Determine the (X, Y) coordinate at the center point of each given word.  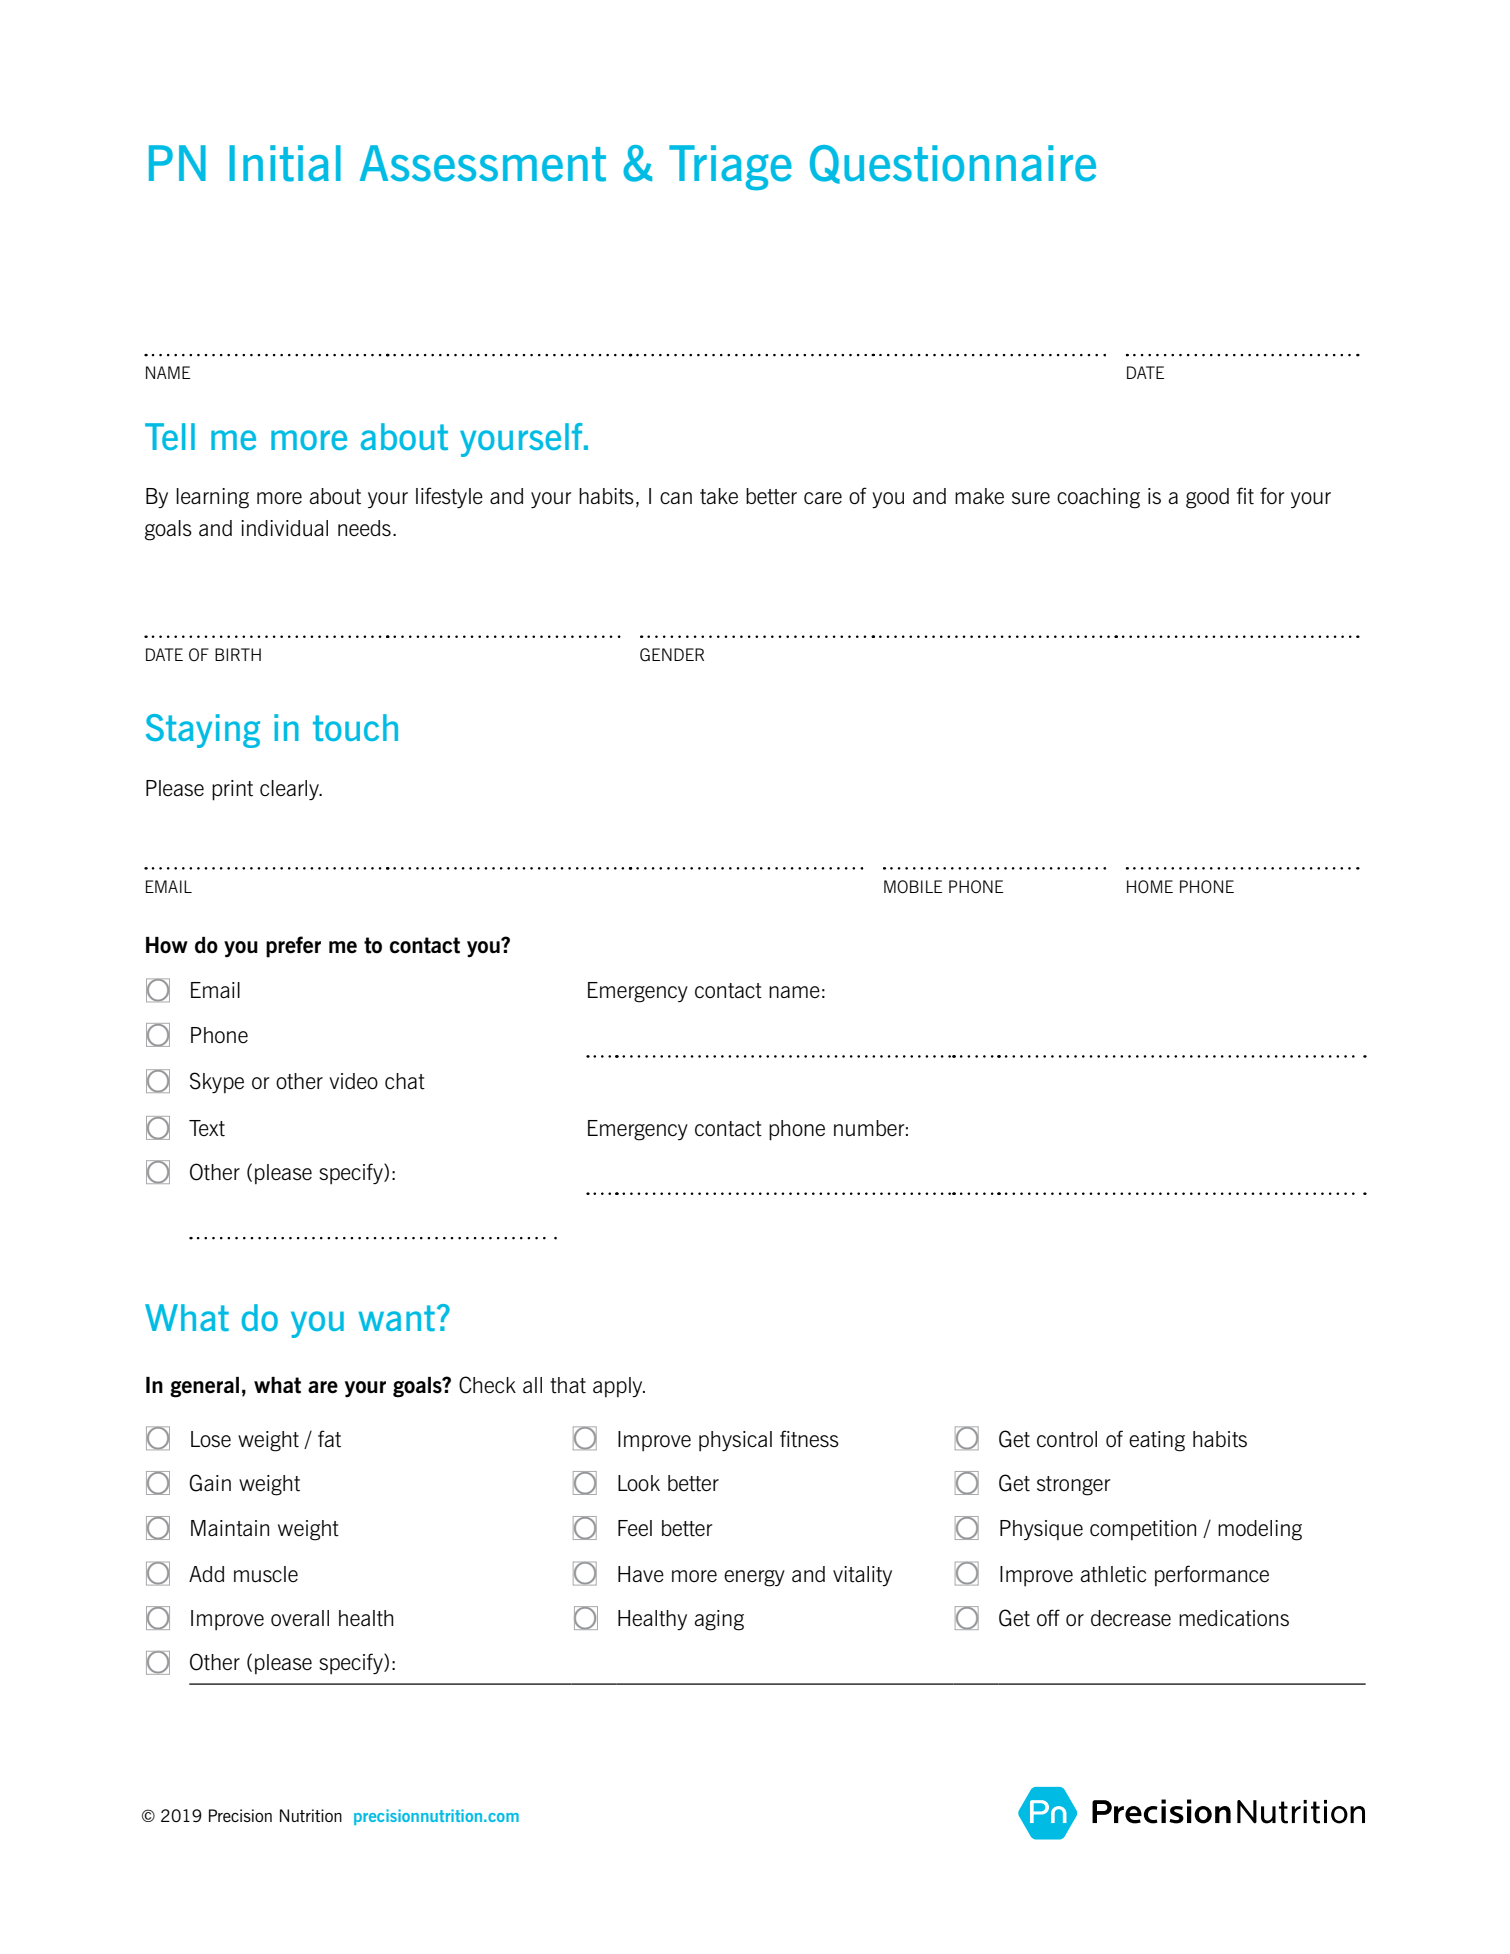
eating (1157, 1441)
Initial (285, 163)
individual (284, 528)
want (396, 1318)
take (719, 496)
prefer (293, 947)
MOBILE (913, 886)
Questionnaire (953, 164)
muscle (266, 1574)
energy (754, 1578)
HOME (1150, 886)
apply (619, 1387)
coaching (1098, 498)
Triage (730, 167)
